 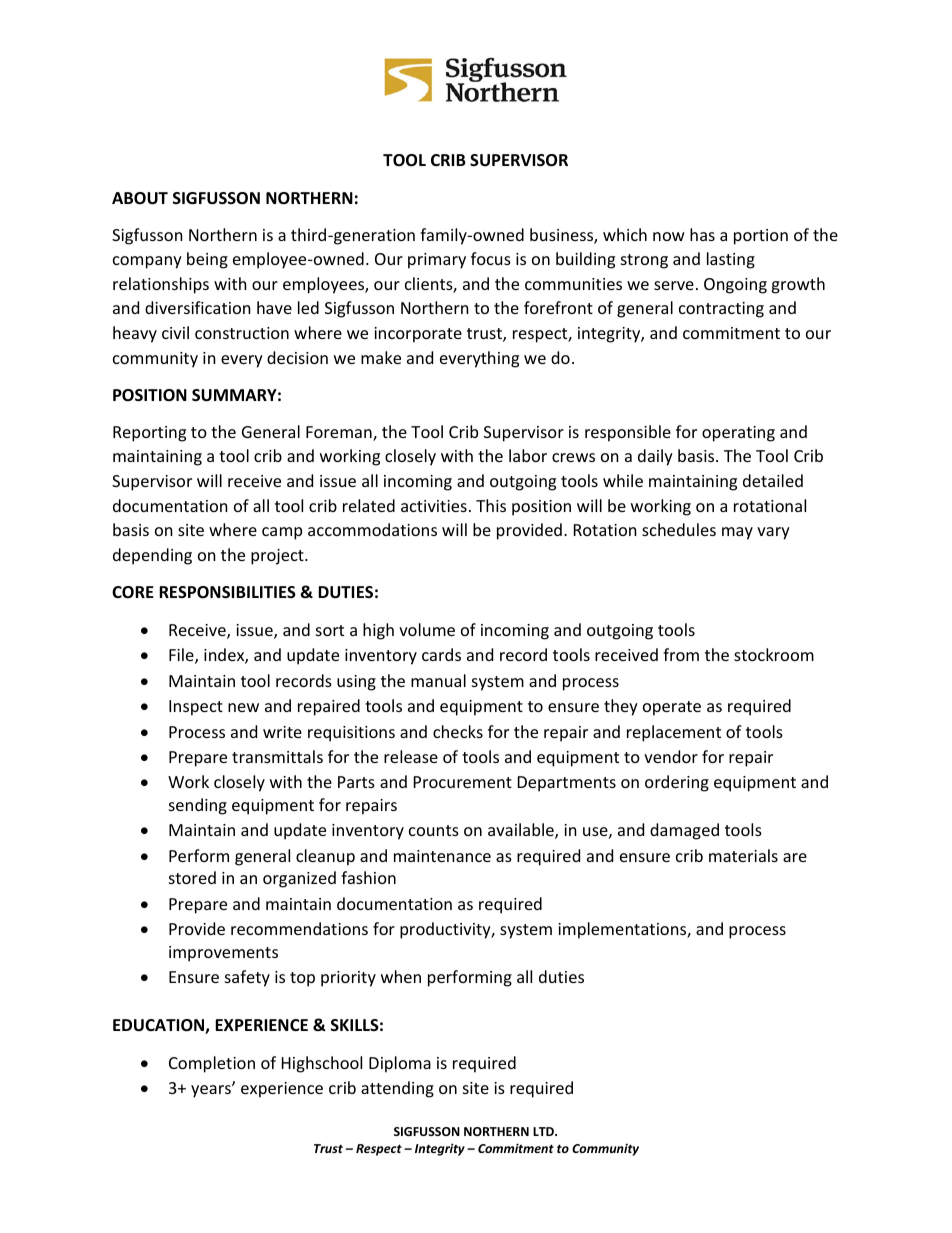 What do you see at coordinates (149, 434) in the screenshot?
I see `Reporting` at bounding box center [149, 434].
